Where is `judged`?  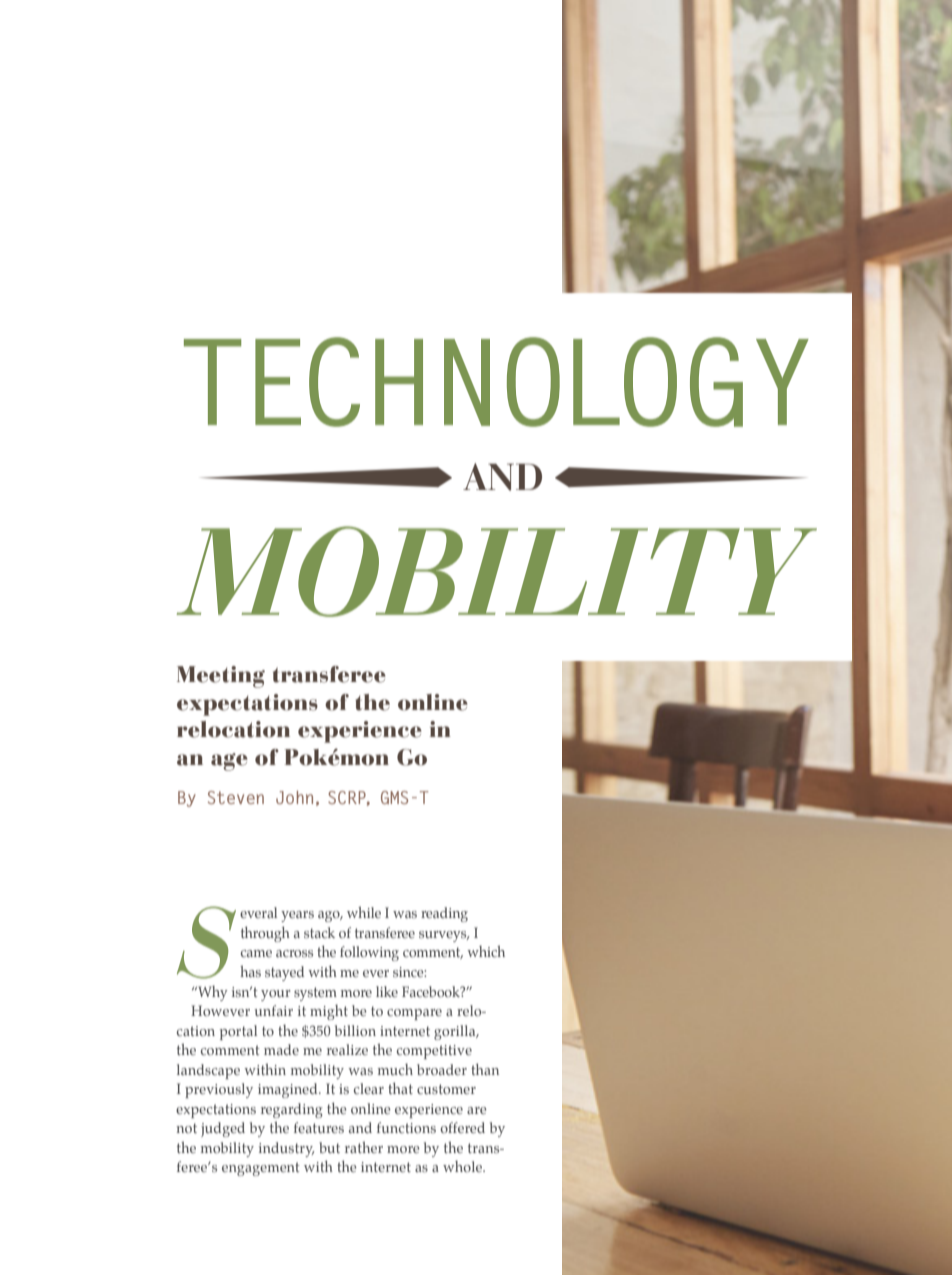 judged is located at coordinates (223, 1129).
